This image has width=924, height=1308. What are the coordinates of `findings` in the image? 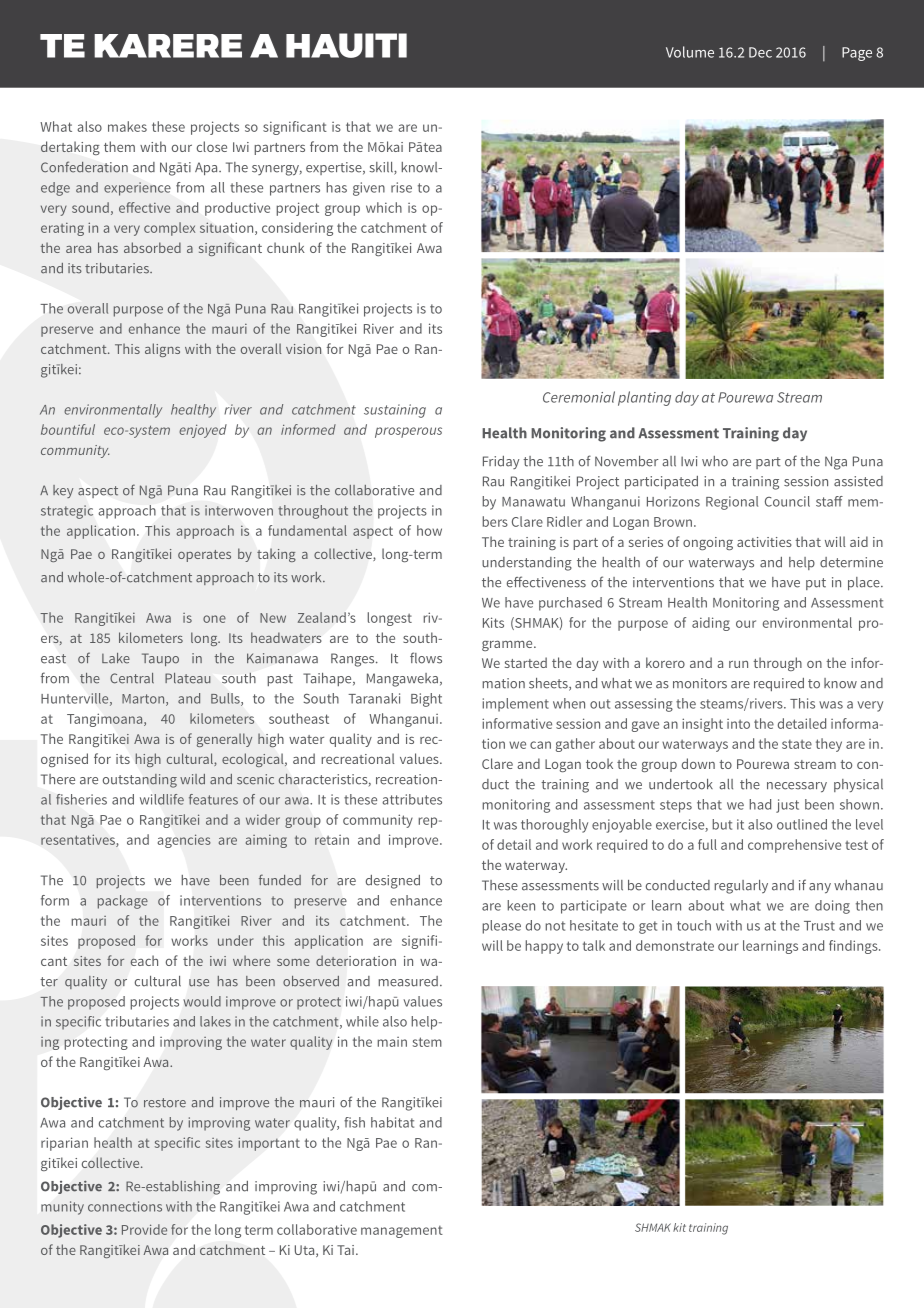 It's located at (854, 947).
